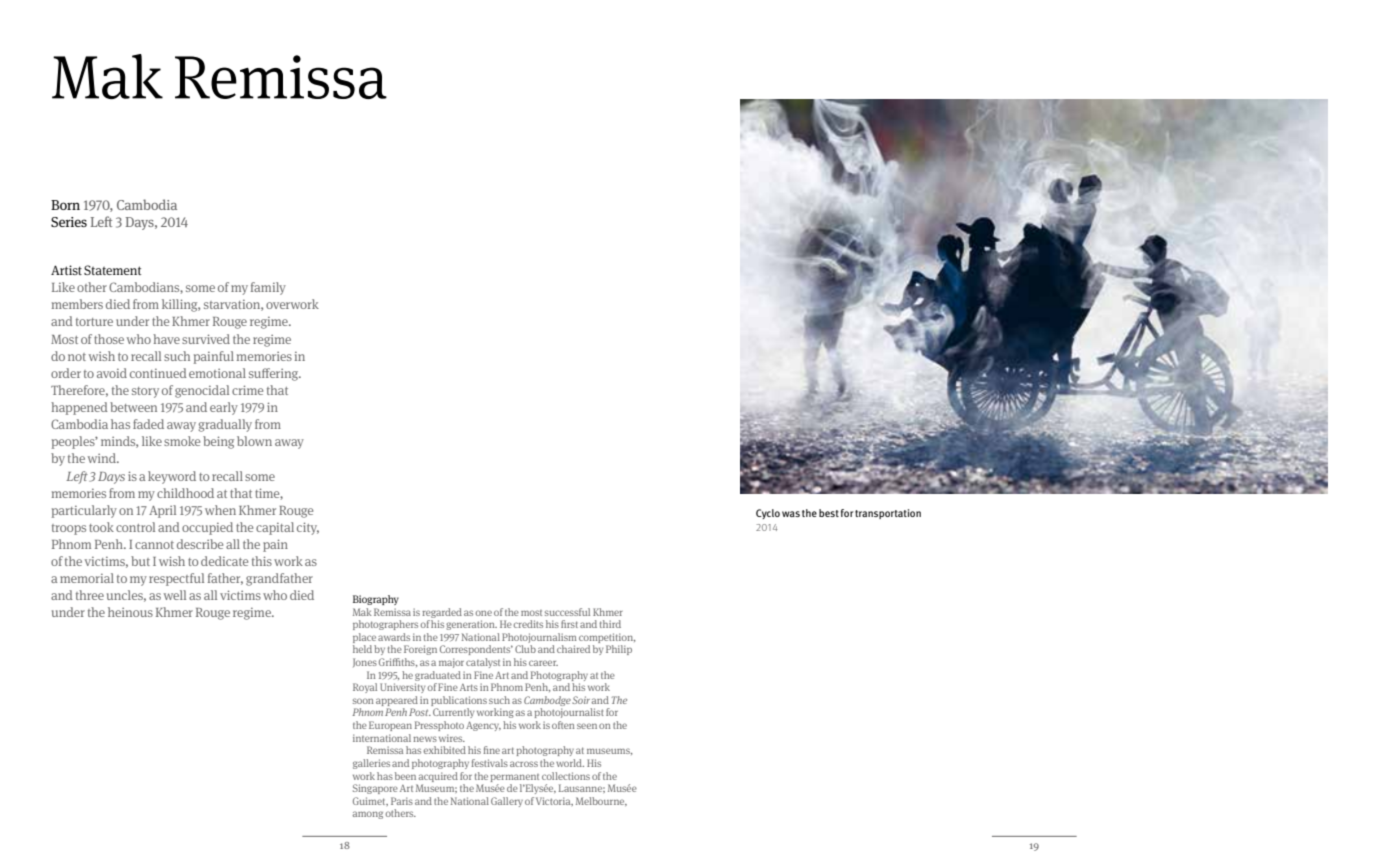 The image size is (1379, 868). What do you see at coordinates (507, 802) in the screenshot?
I see `Gallery` at bounding box center [507, 802].
